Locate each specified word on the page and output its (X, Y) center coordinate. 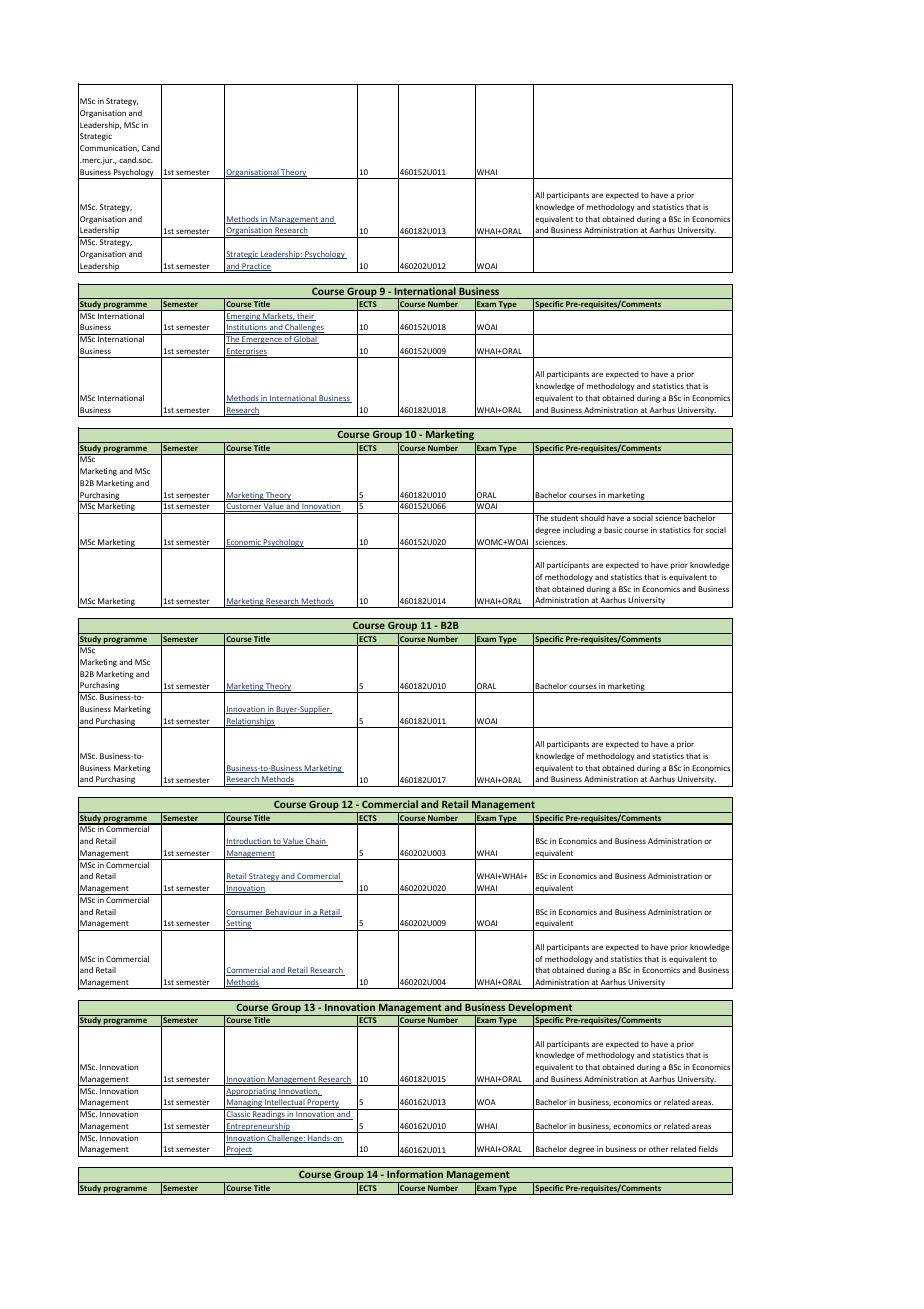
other (658, 1149)
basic (613, 530)
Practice (255, 267)
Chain (316, 842)
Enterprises (247, 353)
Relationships (251, 723)
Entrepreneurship (258, 1128)
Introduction (249, 842)
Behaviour (284, 913)
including (579, 531)
